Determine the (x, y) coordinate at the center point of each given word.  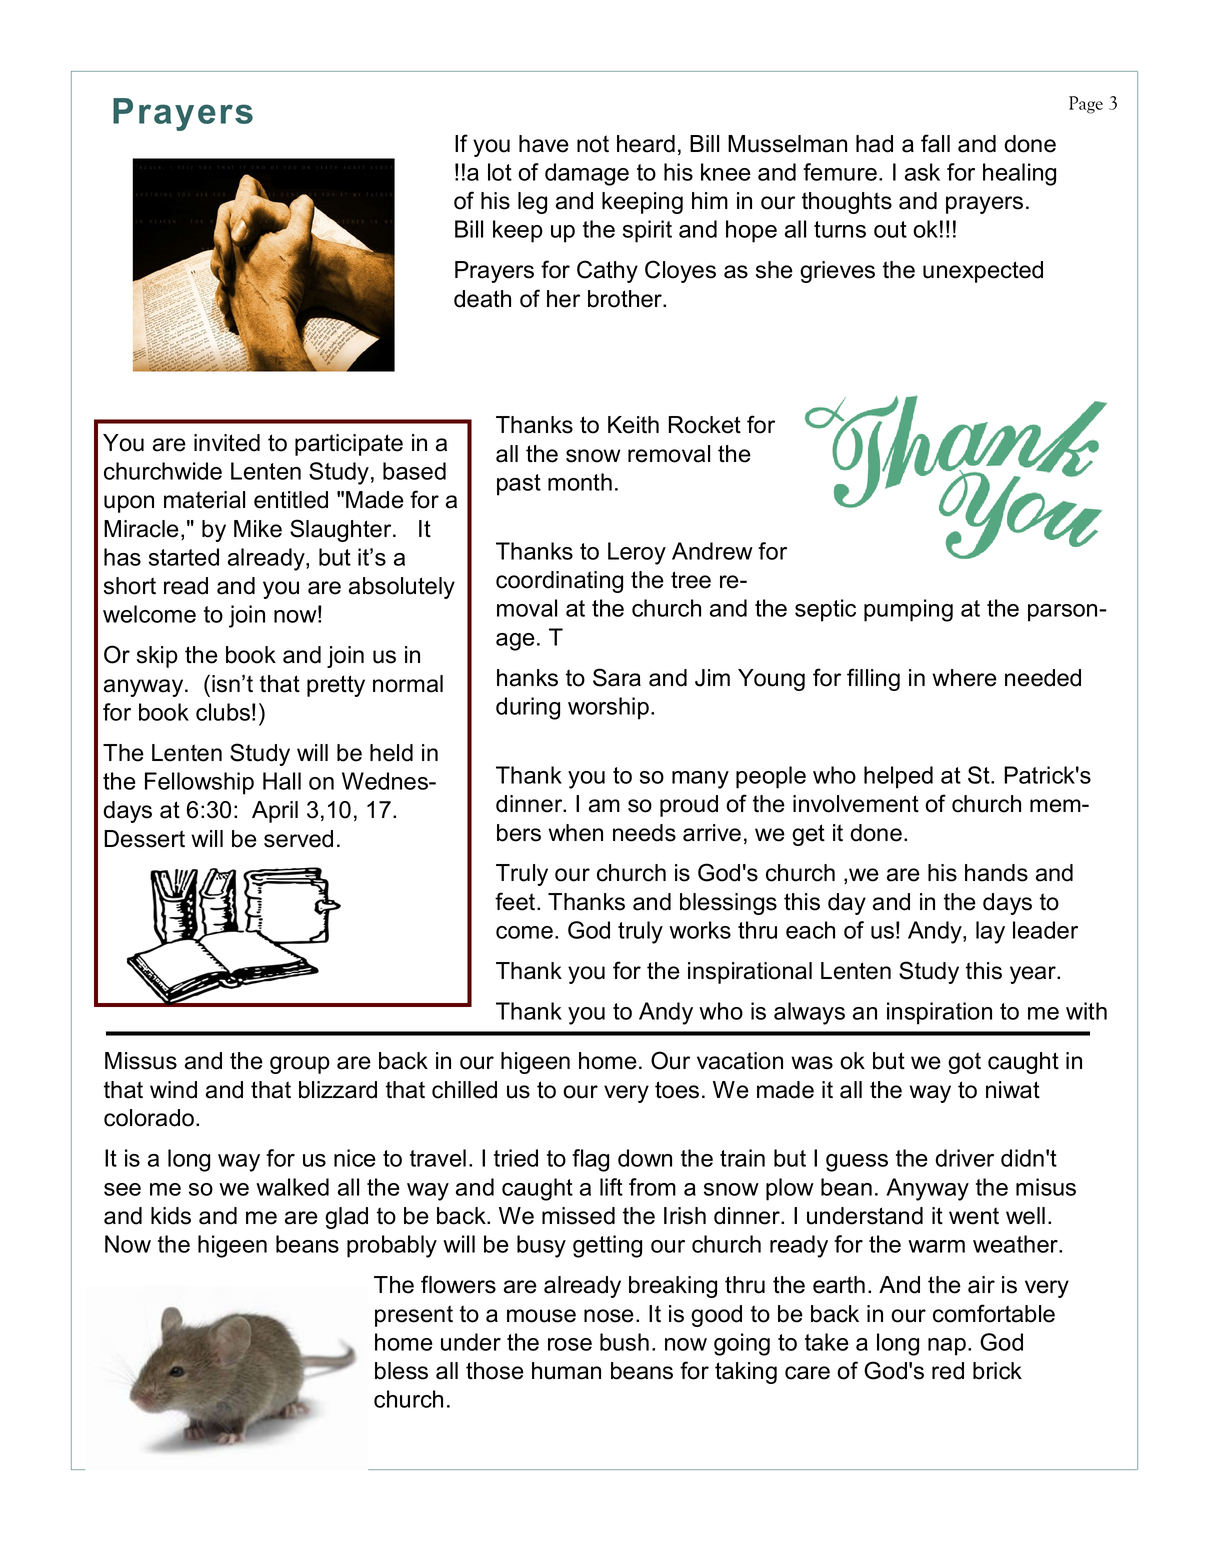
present (414, 1316)
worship (608, 708)
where (964, 678)
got (964, 1063)
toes (677, 1090)
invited (227, 443)
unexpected (983, 272)
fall (935, 143)
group (300, 1065)
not (593, 144)
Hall (282, 781)
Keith (633, 425)
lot (500, 172)
